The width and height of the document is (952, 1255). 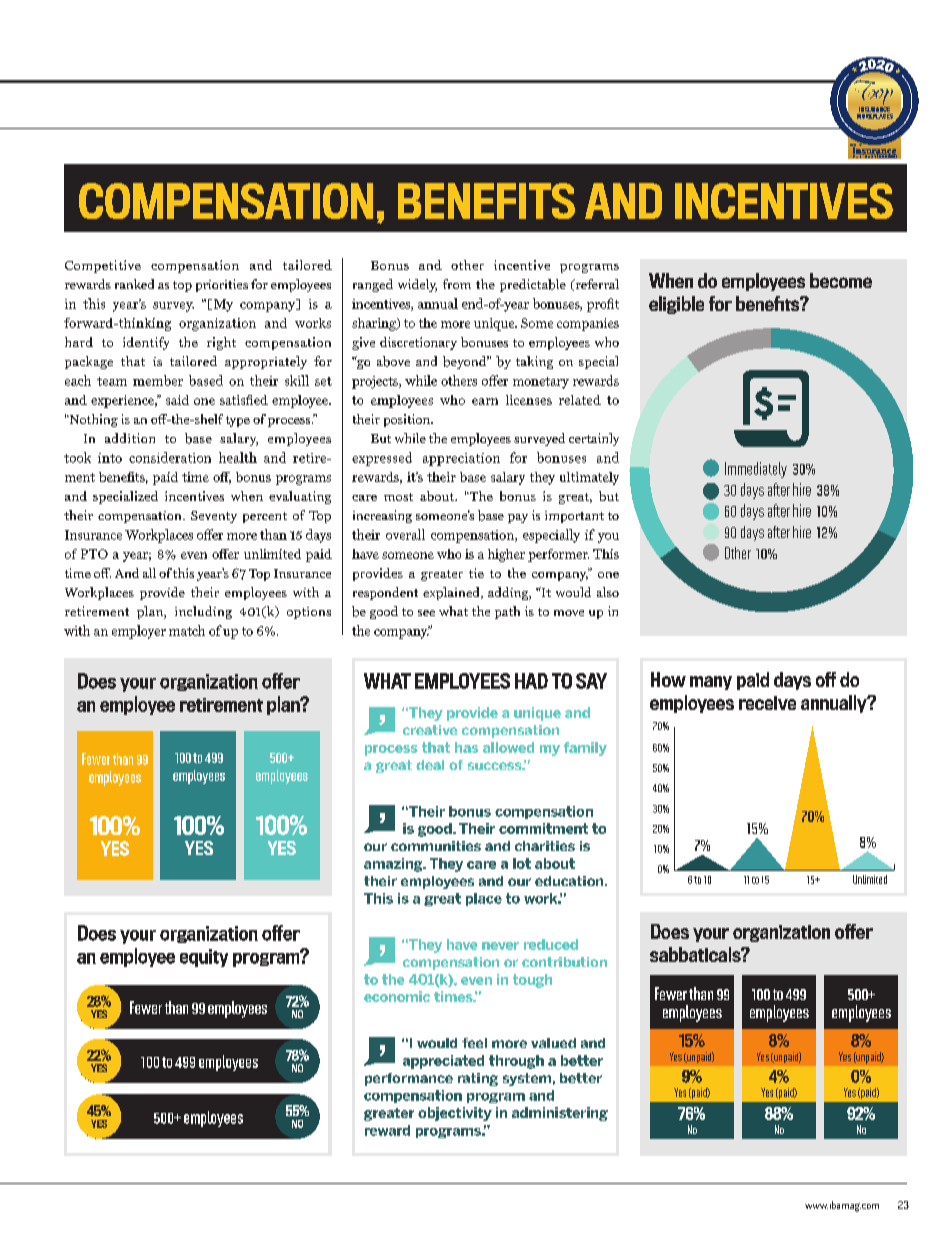 I want to click on consideration, so click(x=170, y=457).
